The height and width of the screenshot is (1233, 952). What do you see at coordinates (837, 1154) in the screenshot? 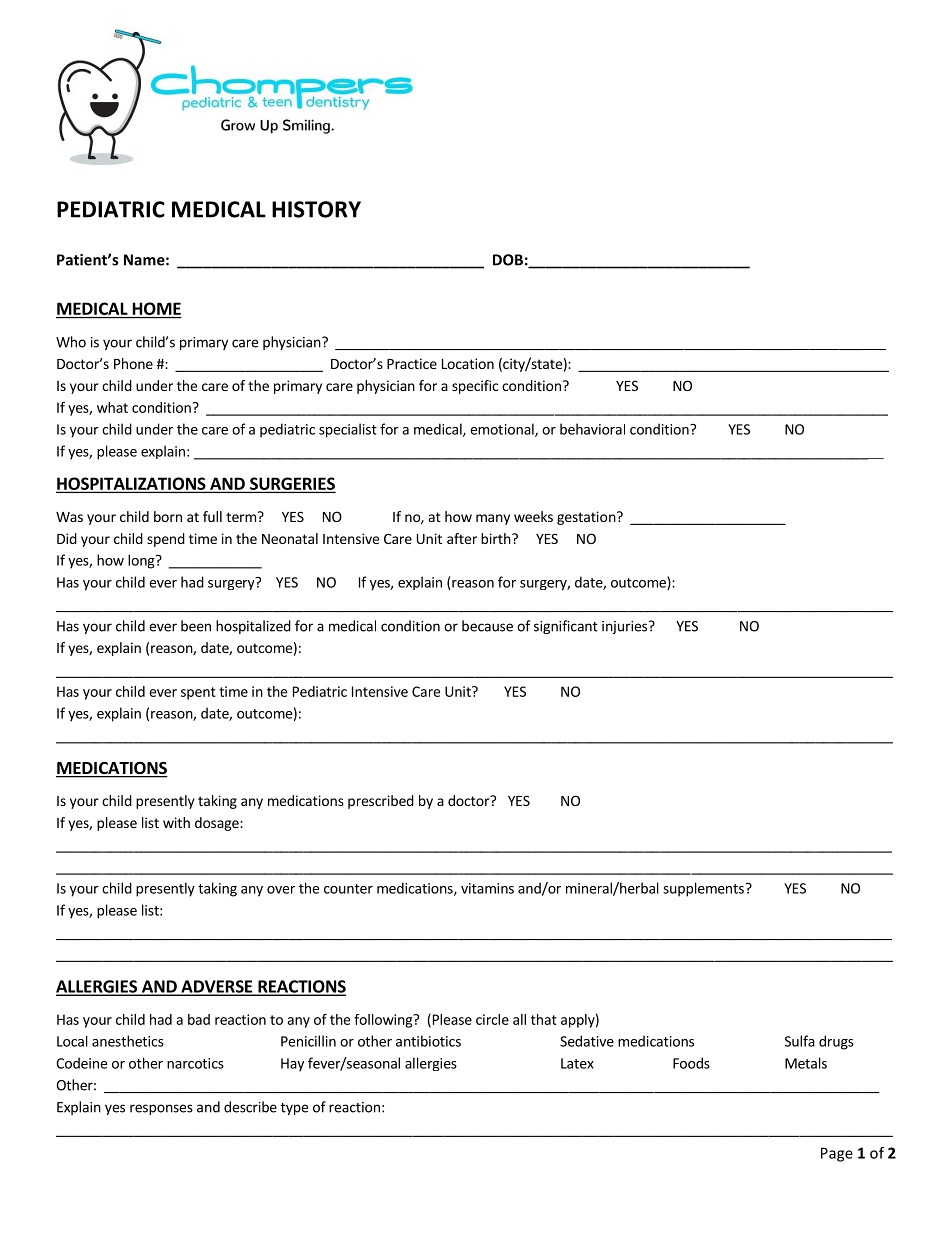
I see `Page` at bounding box center [837, 1154].
